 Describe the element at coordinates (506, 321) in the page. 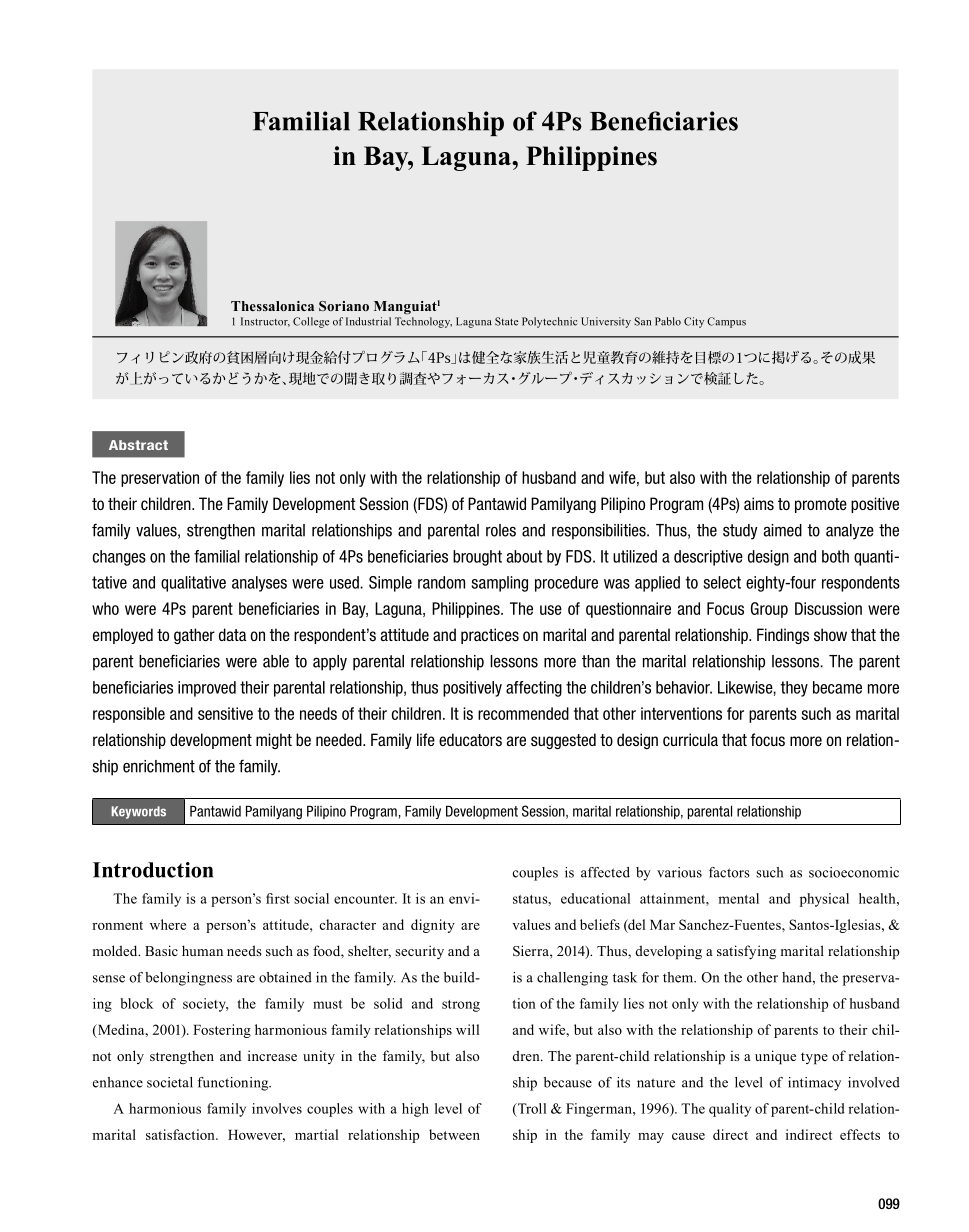

I see `State` at that location.
